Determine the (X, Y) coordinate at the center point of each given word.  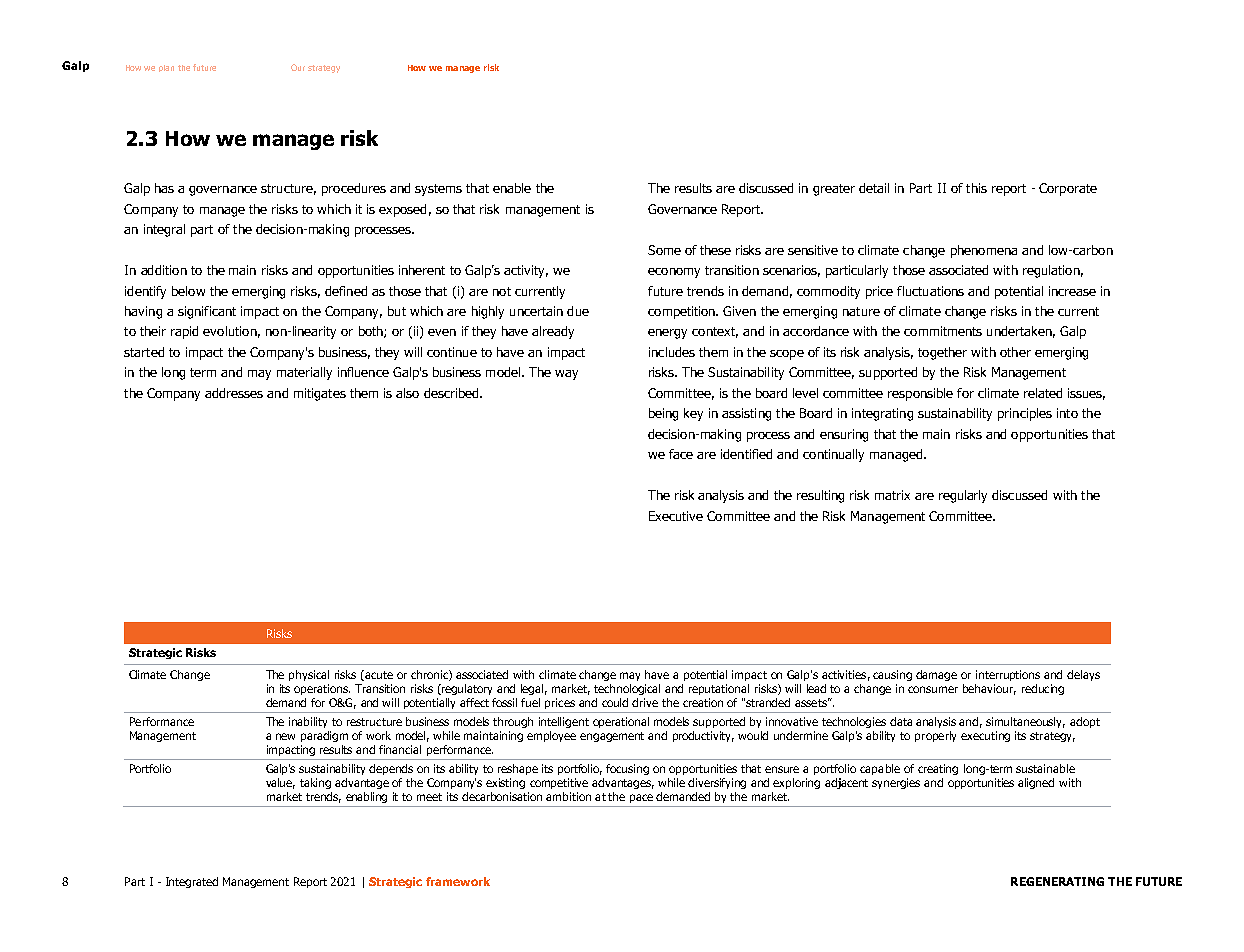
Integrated (192, 882)
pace (641, 798)
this (976, 188)
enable (512, 188)
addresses (234, 393)
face (681, 454)
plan (166, 68)
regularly (963, 496)
